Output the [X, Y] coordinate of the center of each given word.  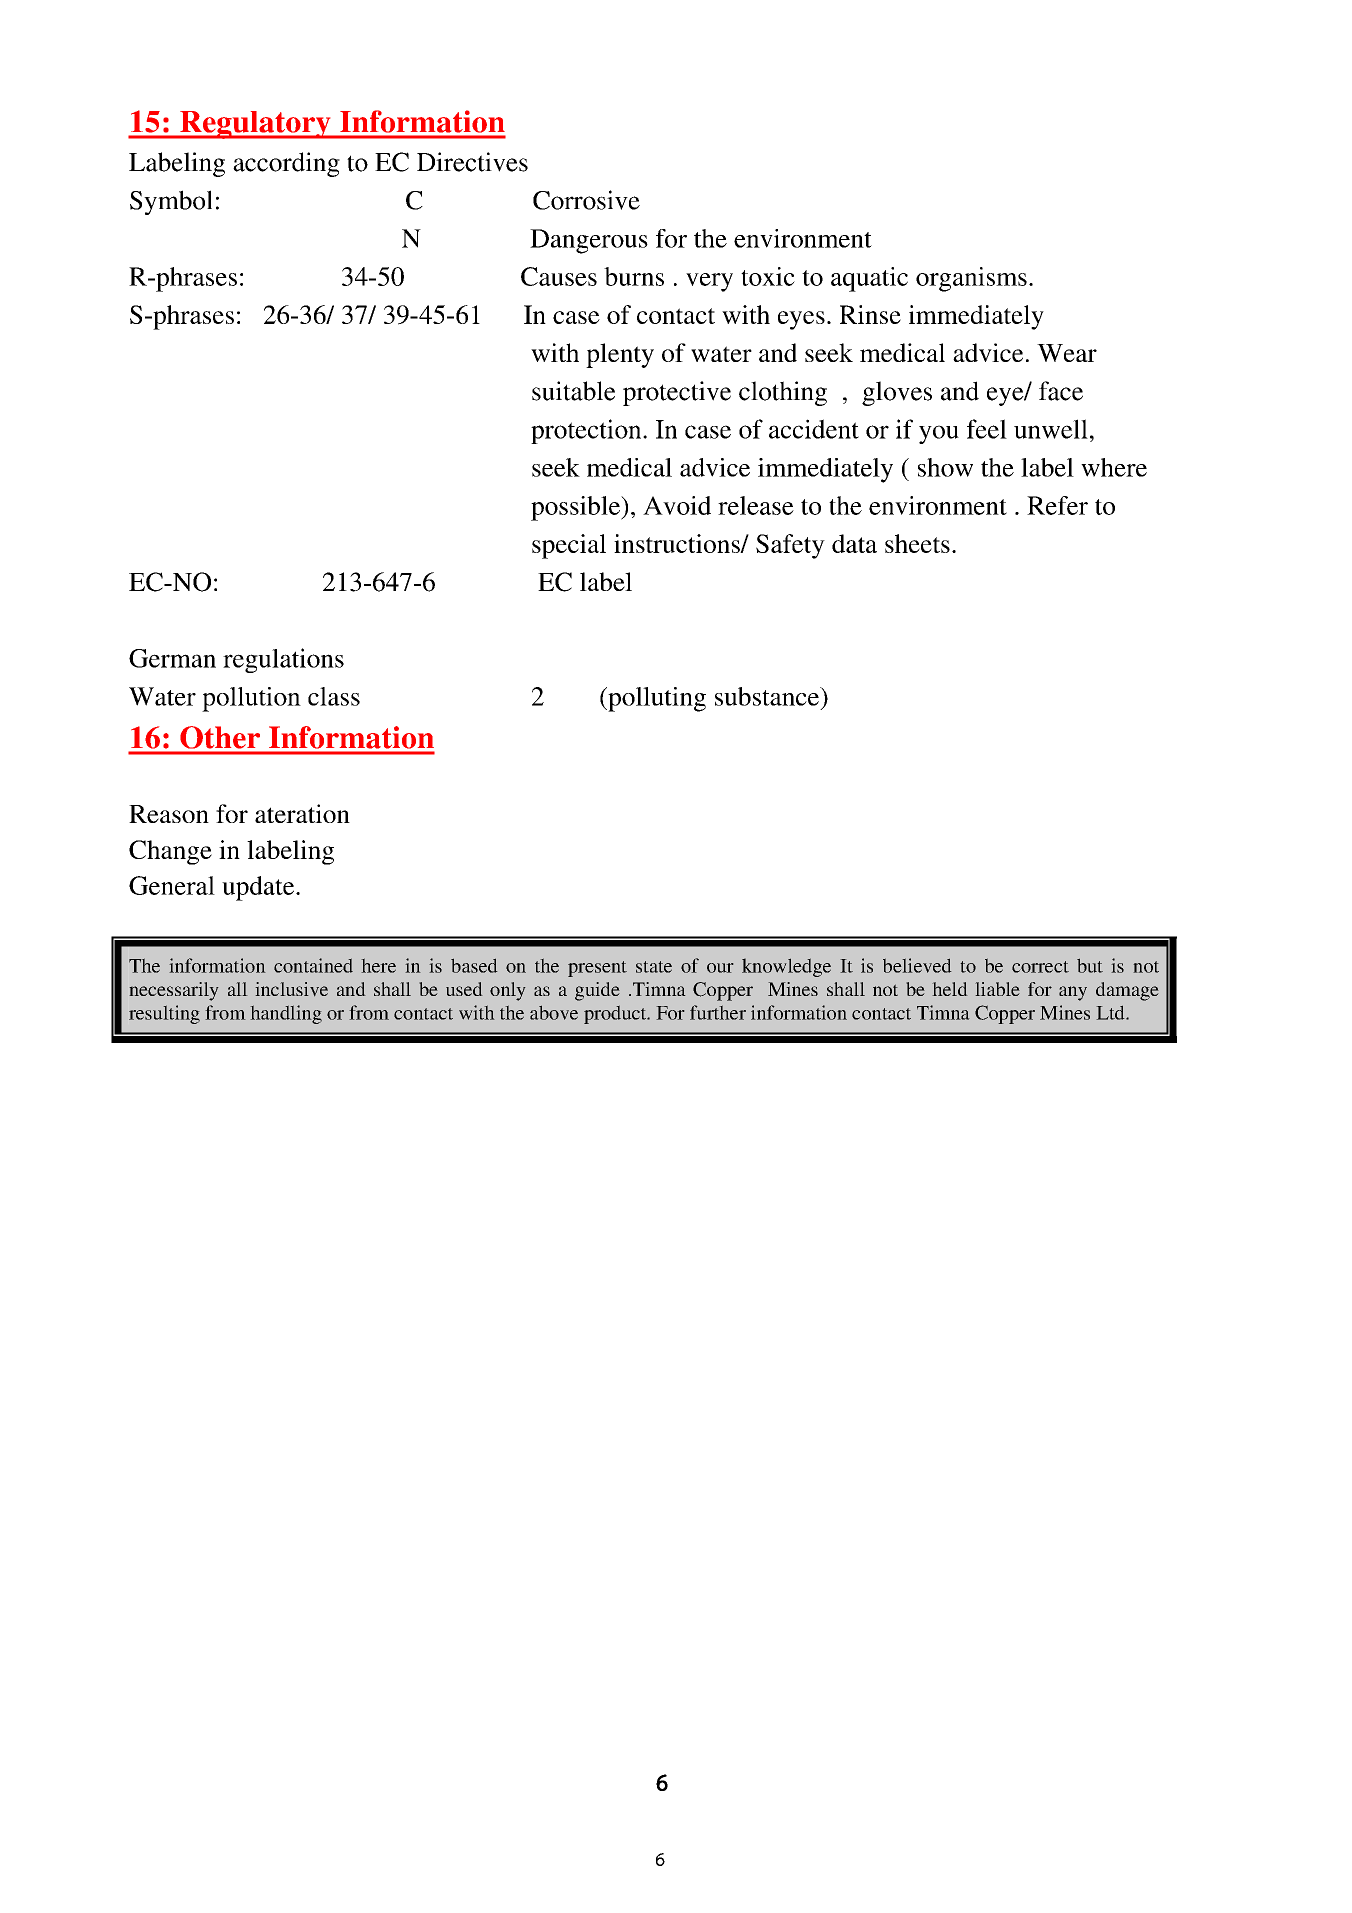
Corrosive [586, 200]
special [569, 546]
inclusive [291, 989]
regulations [283, 660]
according [286, 164]
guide [597, 991]
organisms [971, 279]
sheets [917, 543]
